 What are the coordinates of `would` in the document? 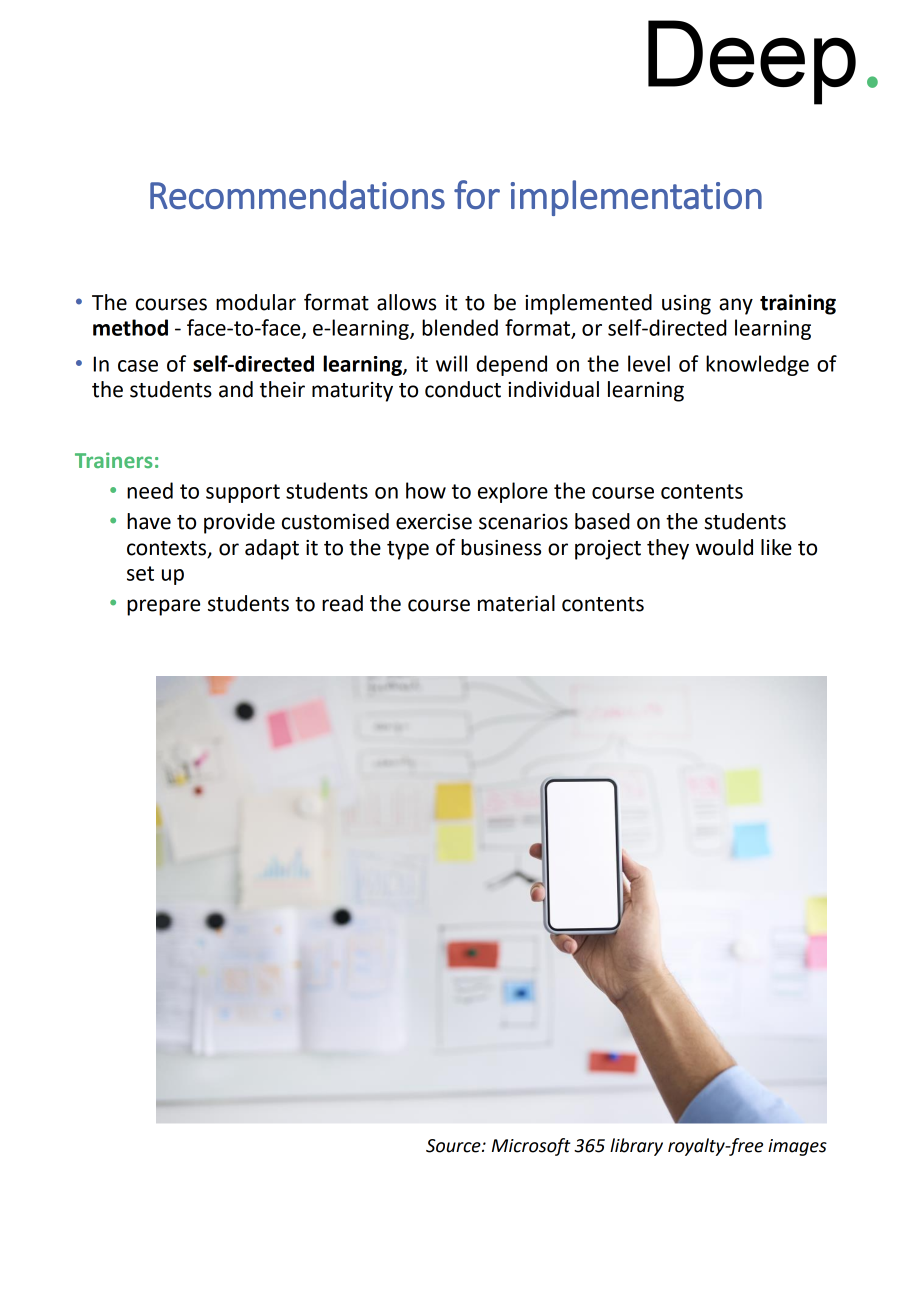 It's located at (724, 547).
